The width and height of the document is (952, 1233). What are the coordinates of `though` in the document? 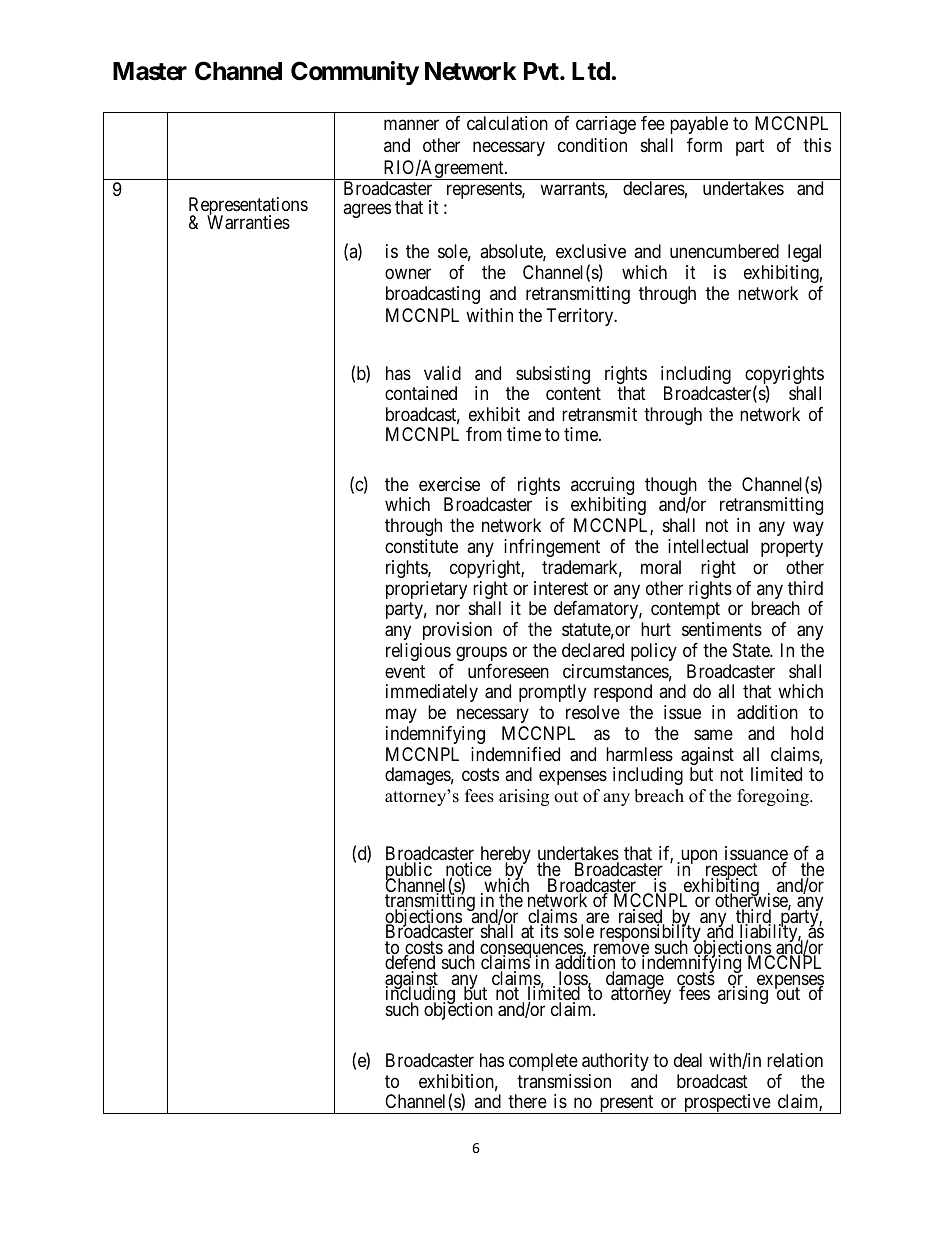 It's located at (671, 487).
